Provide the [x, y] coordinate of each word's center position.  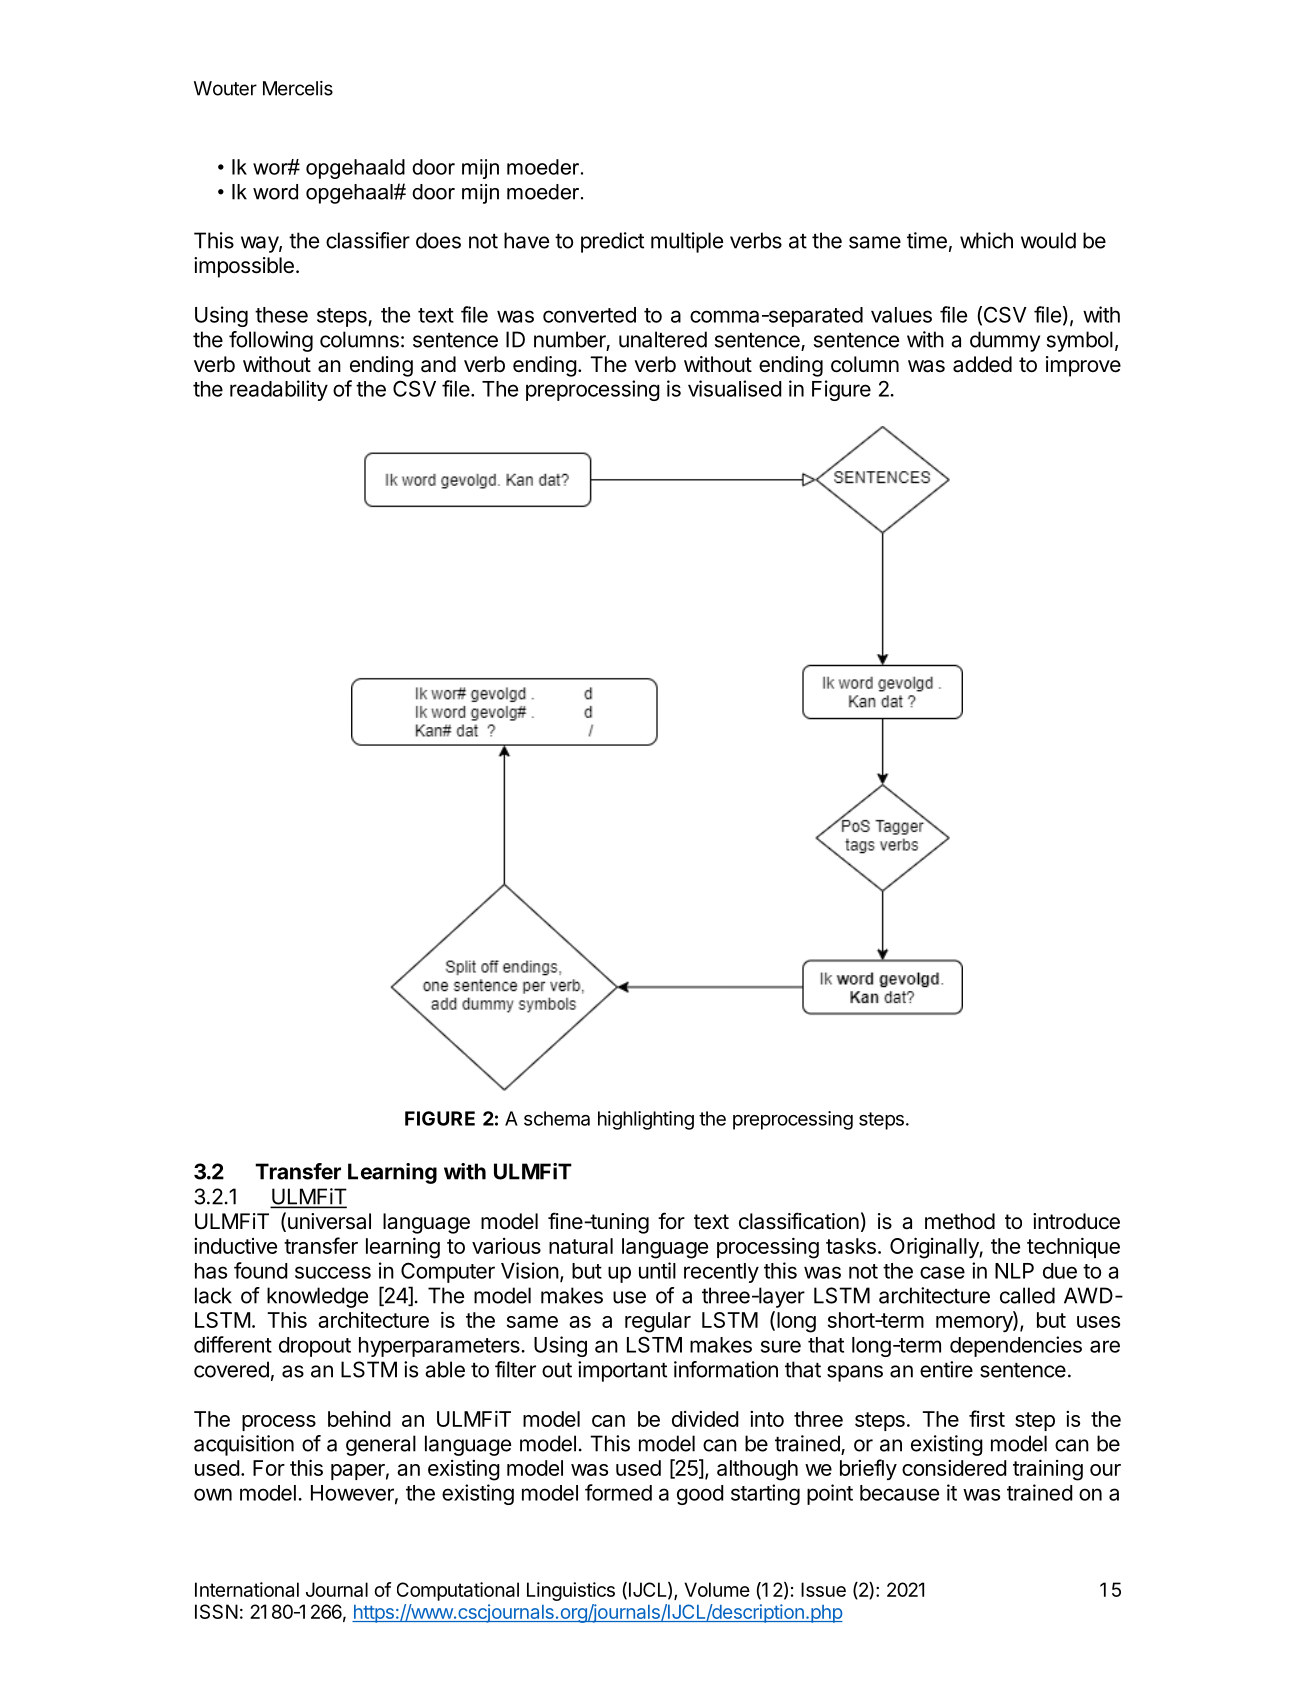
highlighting [646, 1120]
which [986, 240]
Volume [717, 1589]
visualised [735, 388]
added [982, 364]
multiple [687, 242]
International [247, 1589]
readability [279, 390]
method [960, 1221]
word [275, 192]
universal [329, 1221]
